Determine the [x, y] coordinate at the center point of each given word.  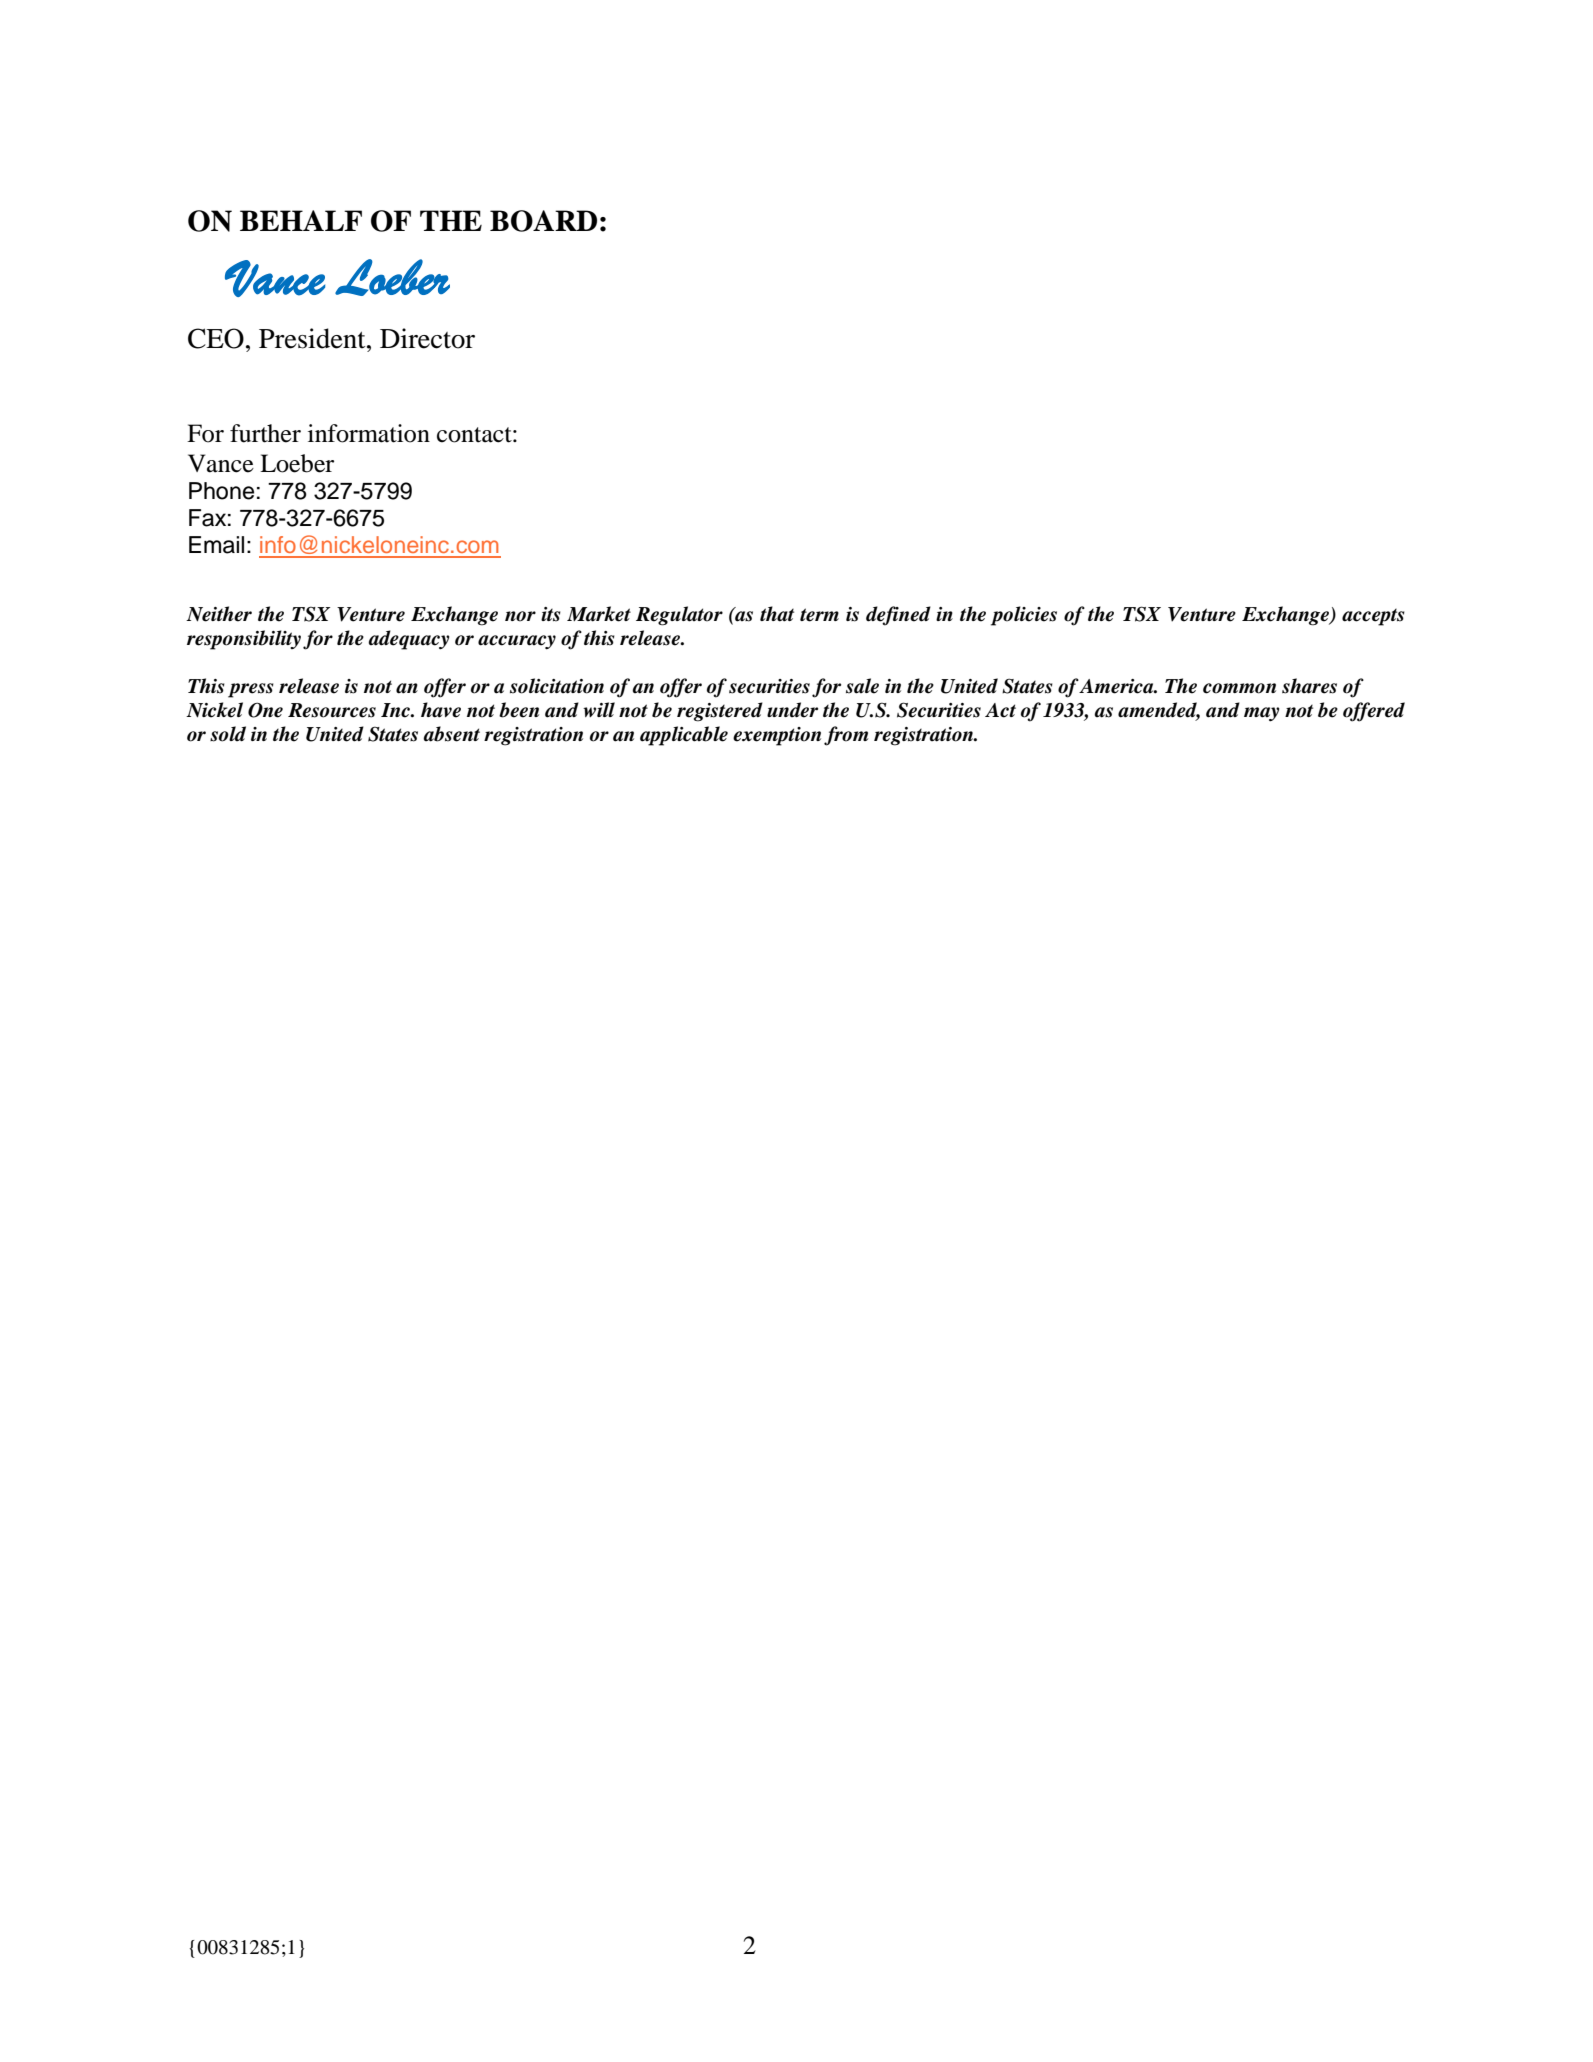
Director [427, 338]
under [792, 710]
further [265, 433]
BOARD [543, 221]
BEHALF [301, 220]
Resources [332, 710]
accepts [1373, 617]
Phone [221, 491]
